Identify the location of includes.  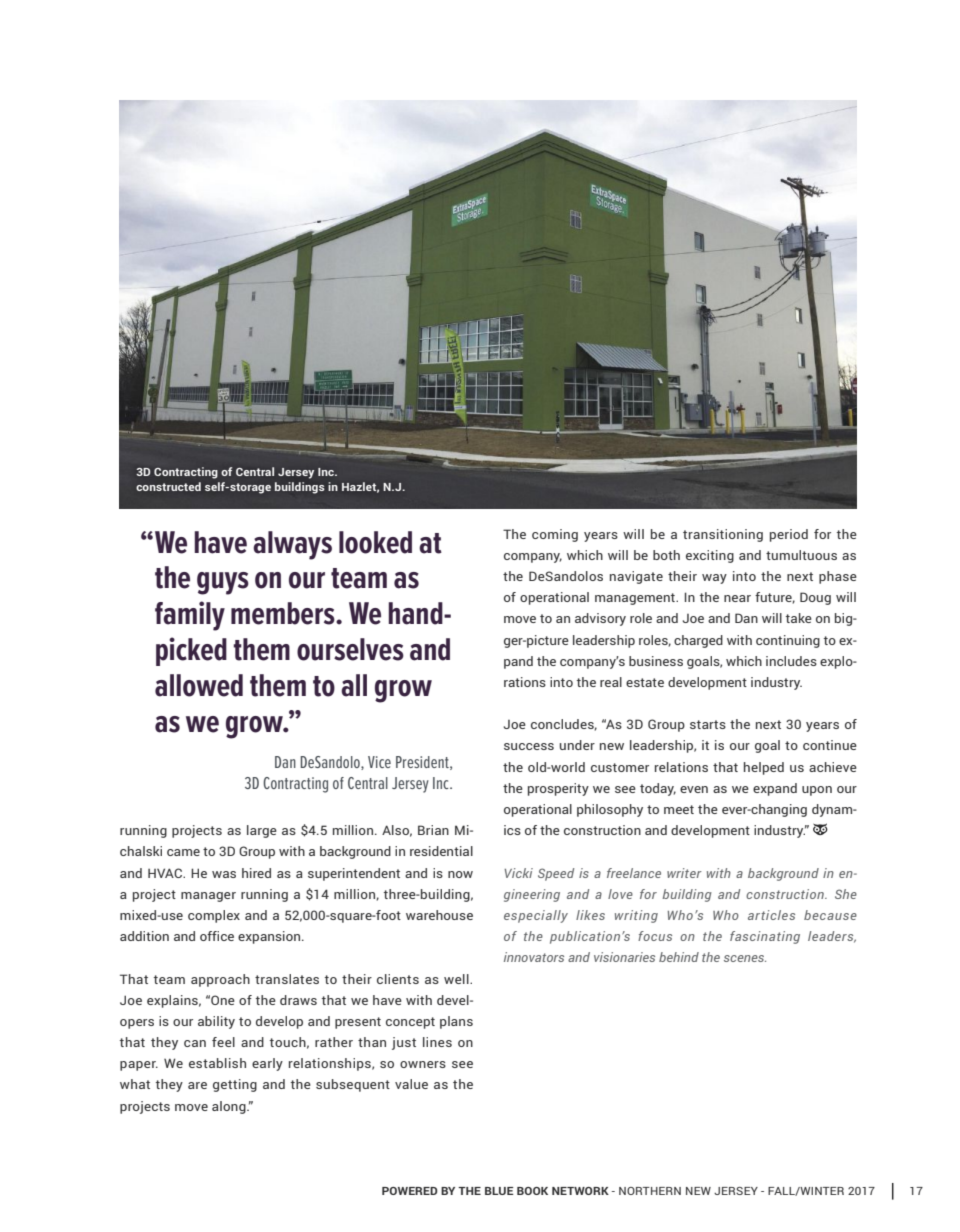
(791, 661).
